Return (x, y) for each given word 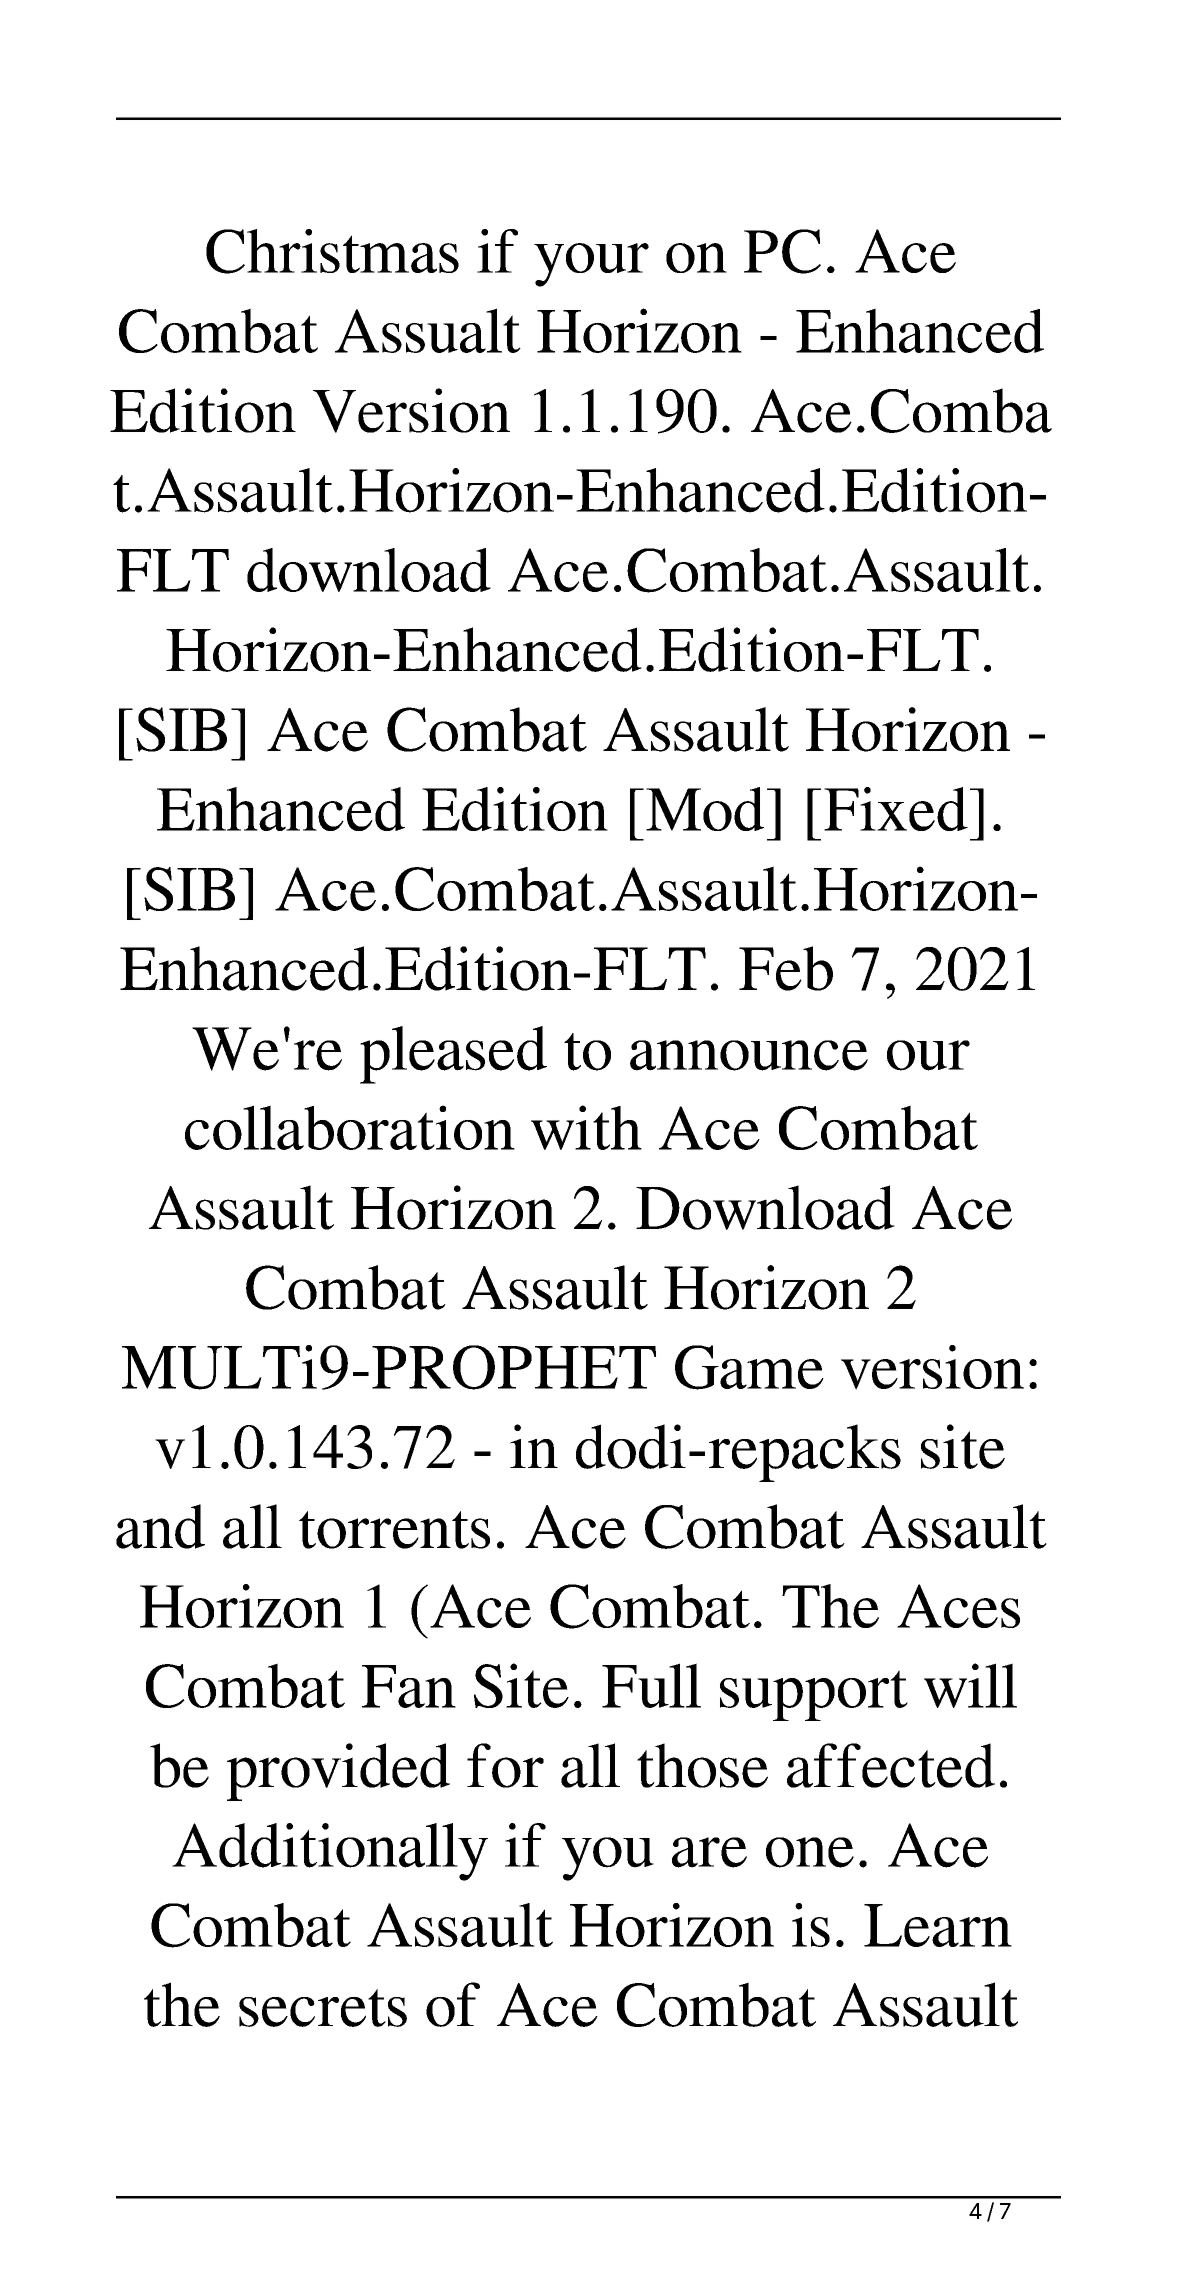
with (586, 1127)
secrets (323, 2008)
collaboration (350, 1127)
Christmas (332, 251)
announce (749, 1055)
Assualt (428, 330)
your (591, 265)
